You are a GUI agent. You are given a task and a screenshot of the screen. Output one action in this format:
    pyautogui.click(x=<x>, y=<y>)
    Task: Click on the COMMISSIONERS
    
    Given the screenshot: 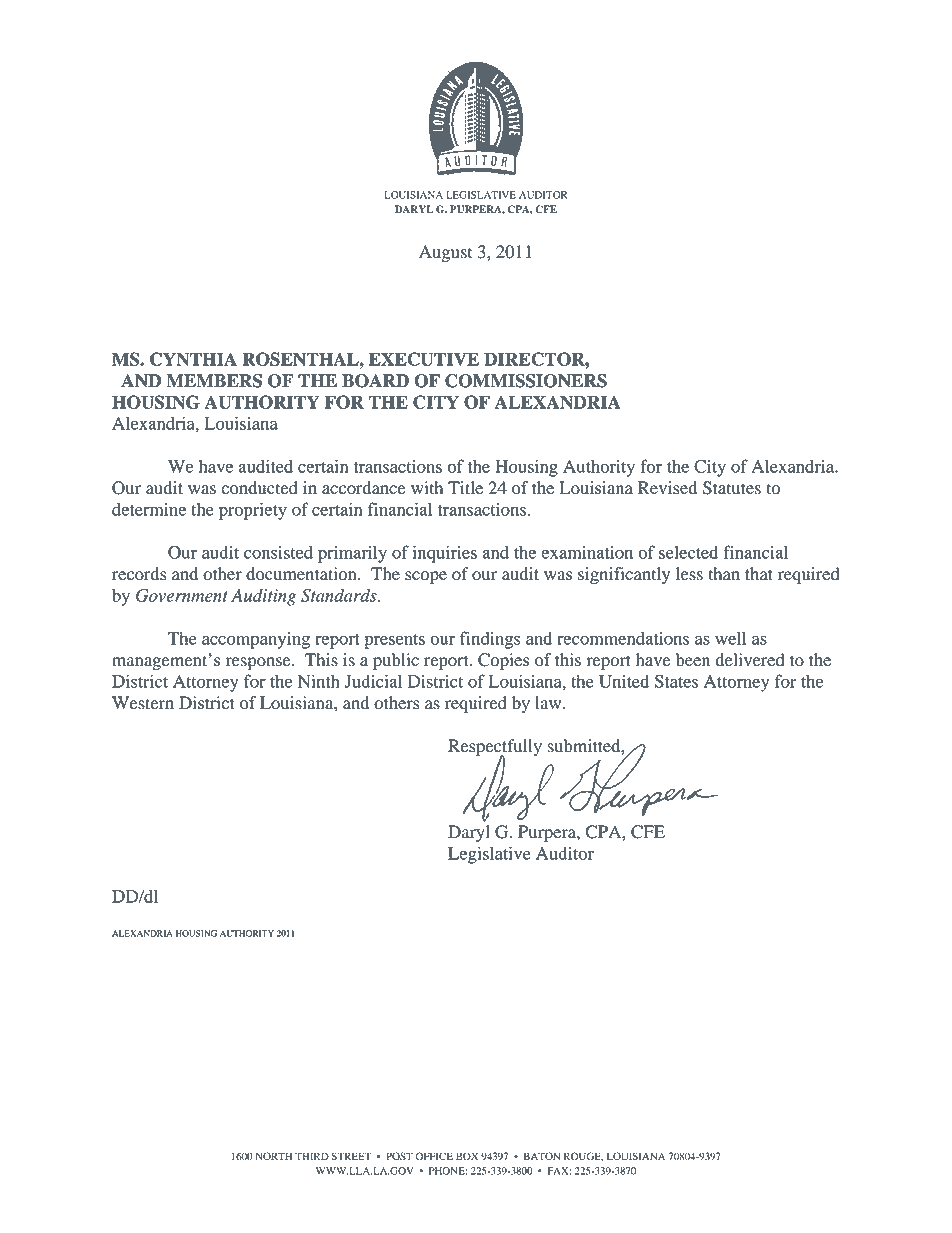 What is the action you would take?
    pyautogui.click(x=526, y=381)
